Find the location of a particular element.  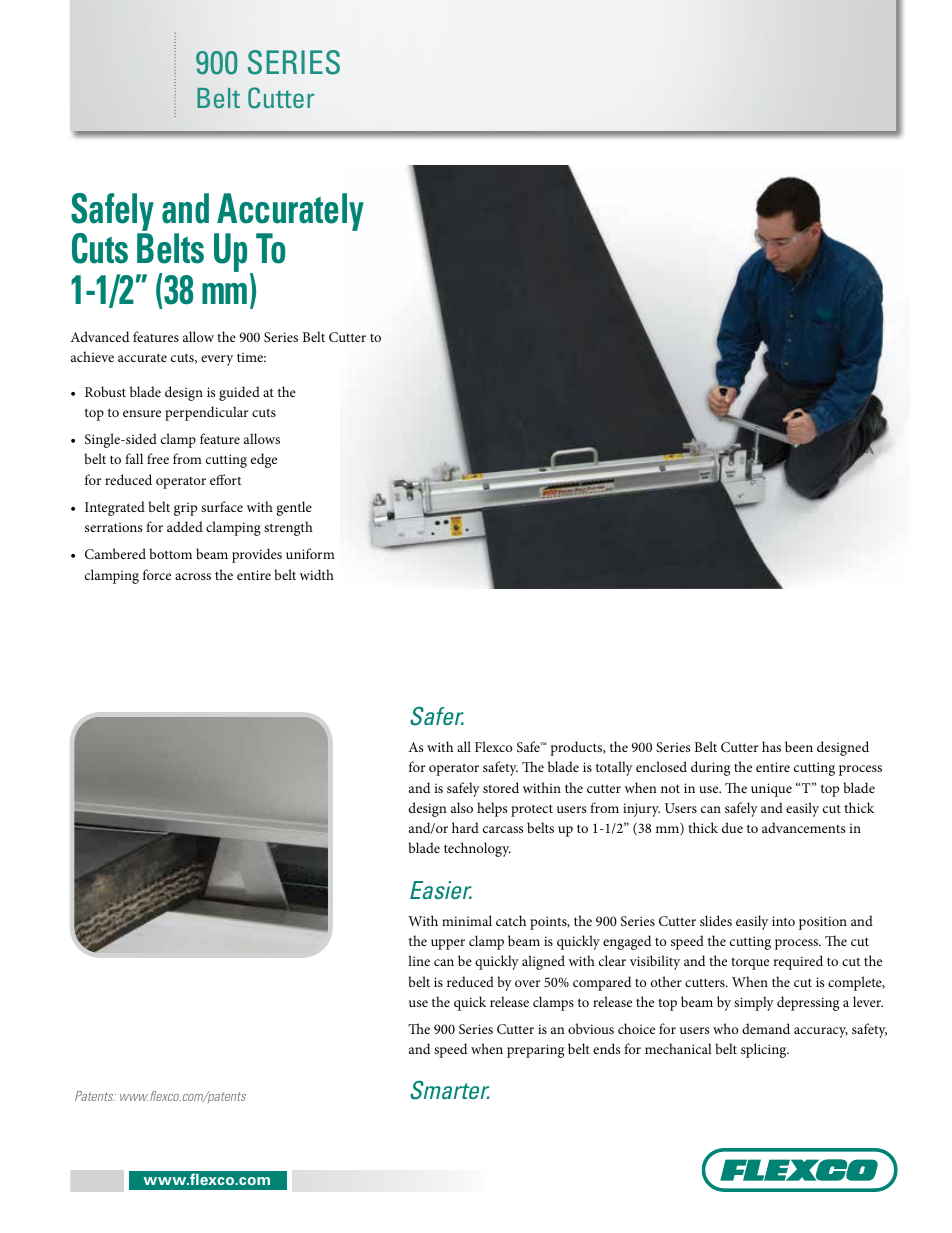

every is located at coordinates (217, 360).
